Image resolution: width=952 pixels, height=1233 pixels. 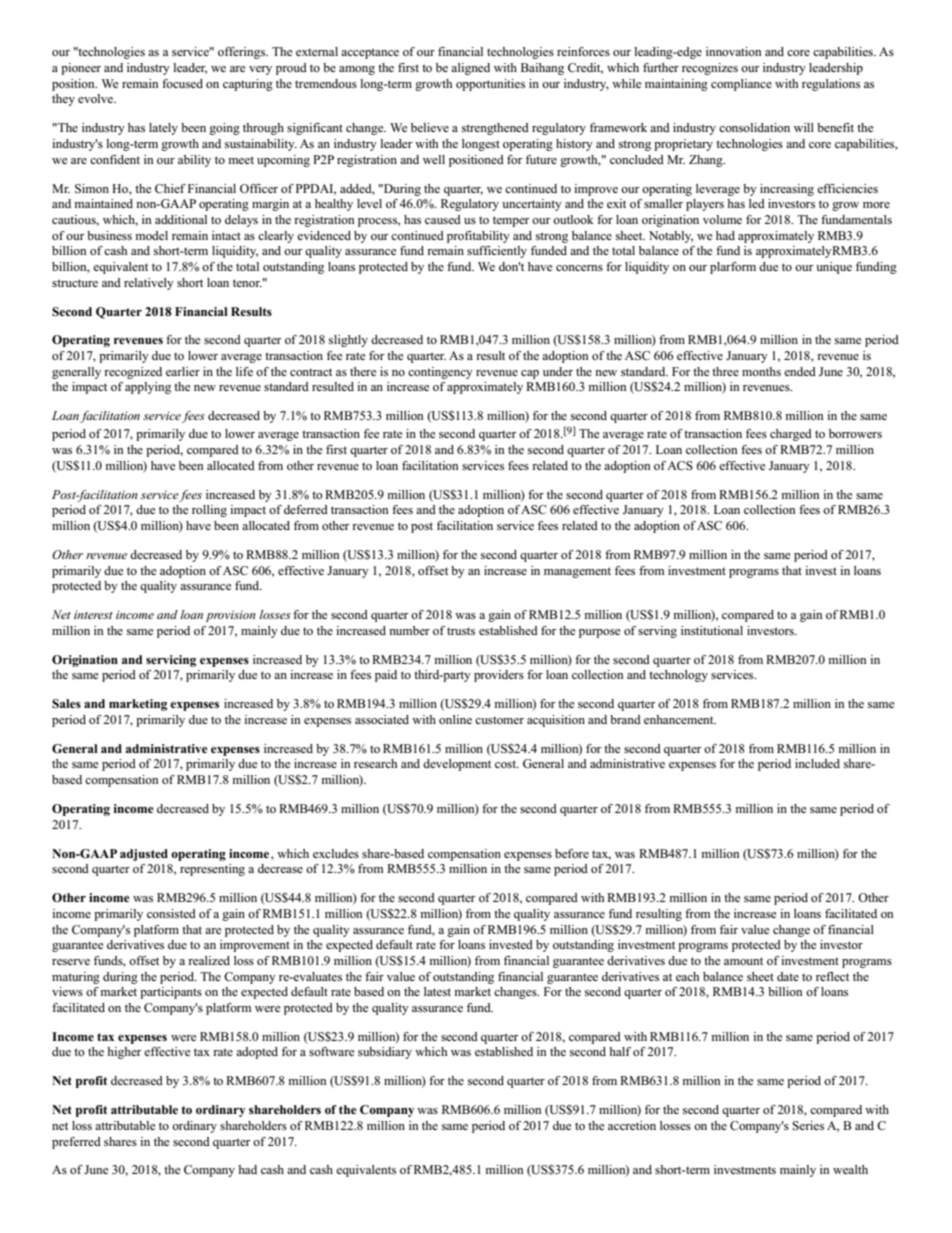 I want to click on opportunities, so click(x=490, y=85).
